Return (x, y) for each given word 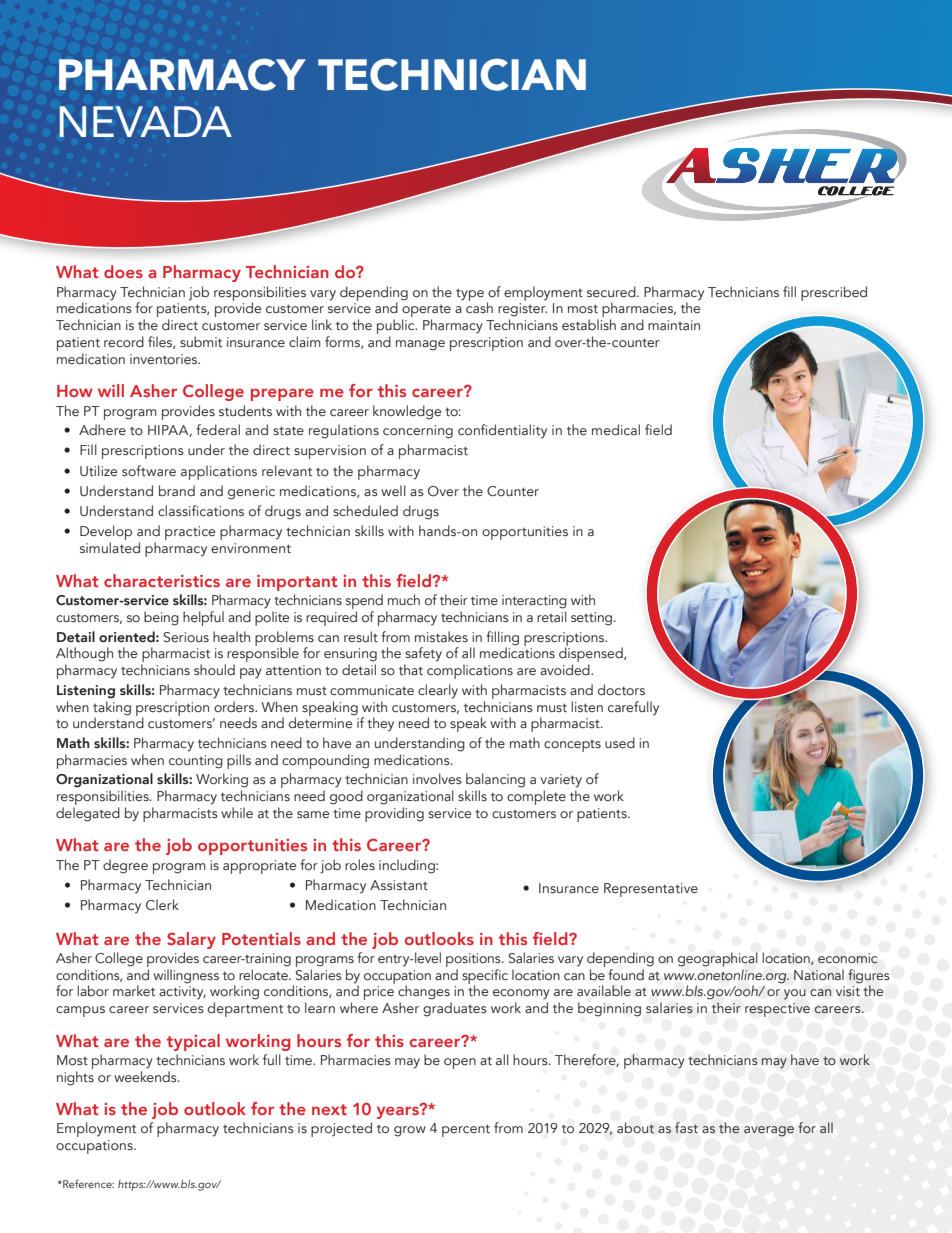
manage (420, 345)
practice (190, 533)
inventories (165, 359)
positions (474, 960)
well (393, 490)
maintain (674, 325)
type (470, 295)
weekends (146, 1076)
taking (112, 707)
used (620, 742)
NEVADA (145, 121)
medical (616, 429)
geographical (718, 959)
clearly (438, 691)
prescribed (834, 293)
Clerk (162, 904)
